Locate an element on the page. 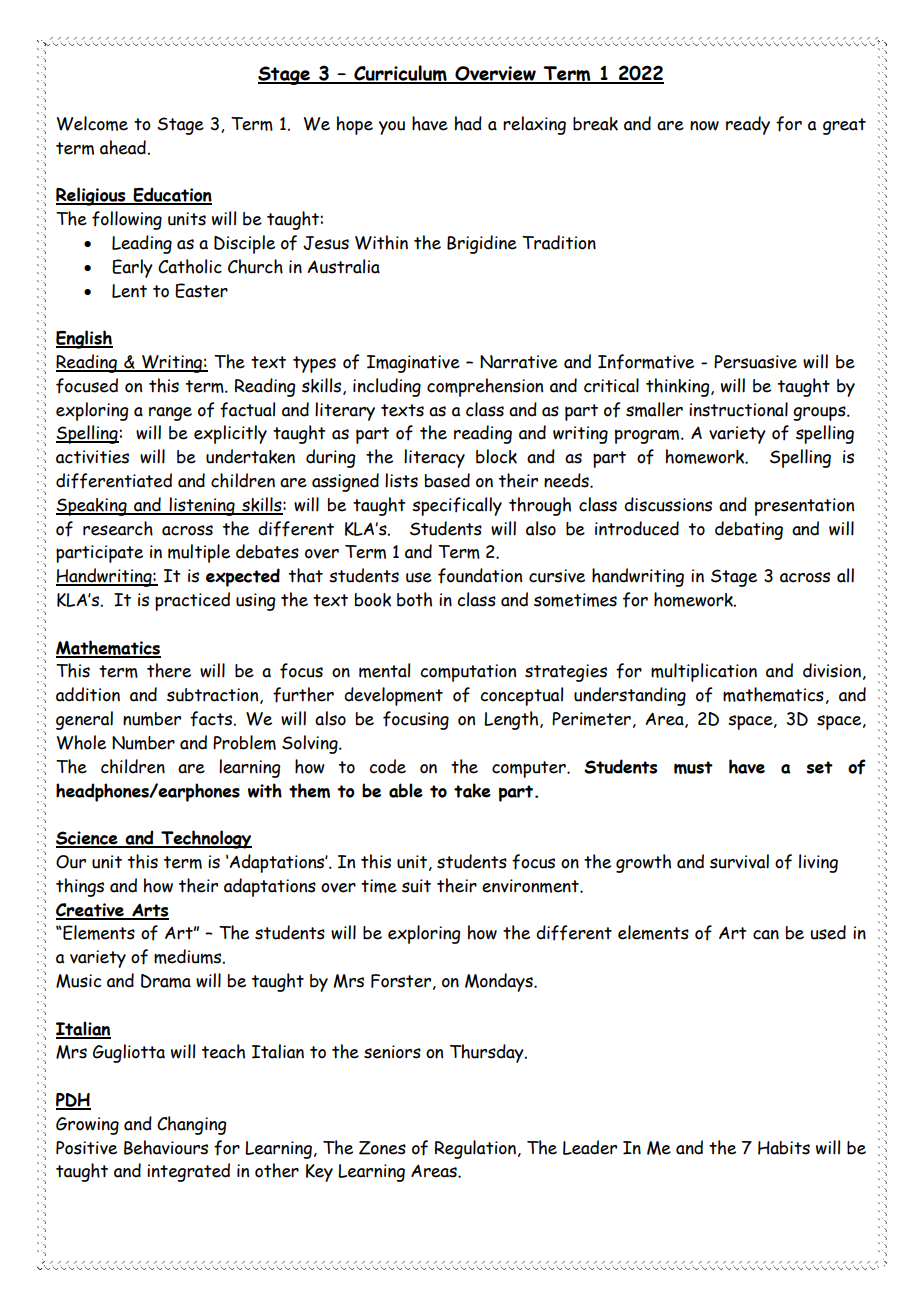 This document has height=1307, width=924. had is located at coordinates (468, 123).
